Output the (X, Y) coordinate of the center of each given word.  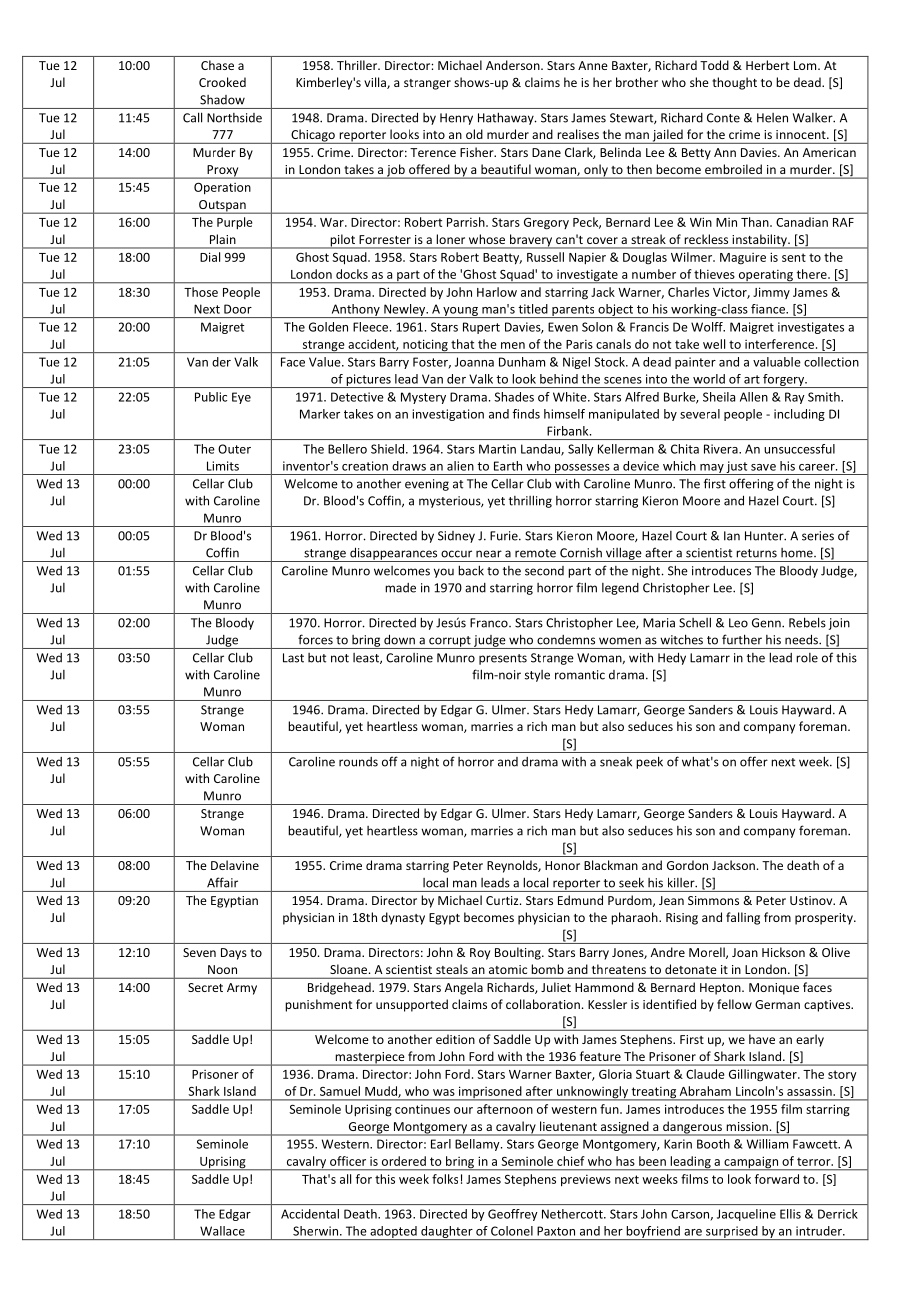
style (537, 676)
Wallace (222, 1231)
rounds (358, 762)
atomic (508, 969)
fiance (769, 309)
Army (242, 989)
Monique (774, 989)
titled (533, 309)
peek (649, 762)
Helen (772, 118)
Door (238, 309)
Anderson (514, 65)
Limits (223, 466)
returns (756, 553)
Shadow (222, 100)
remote (535, 553)
